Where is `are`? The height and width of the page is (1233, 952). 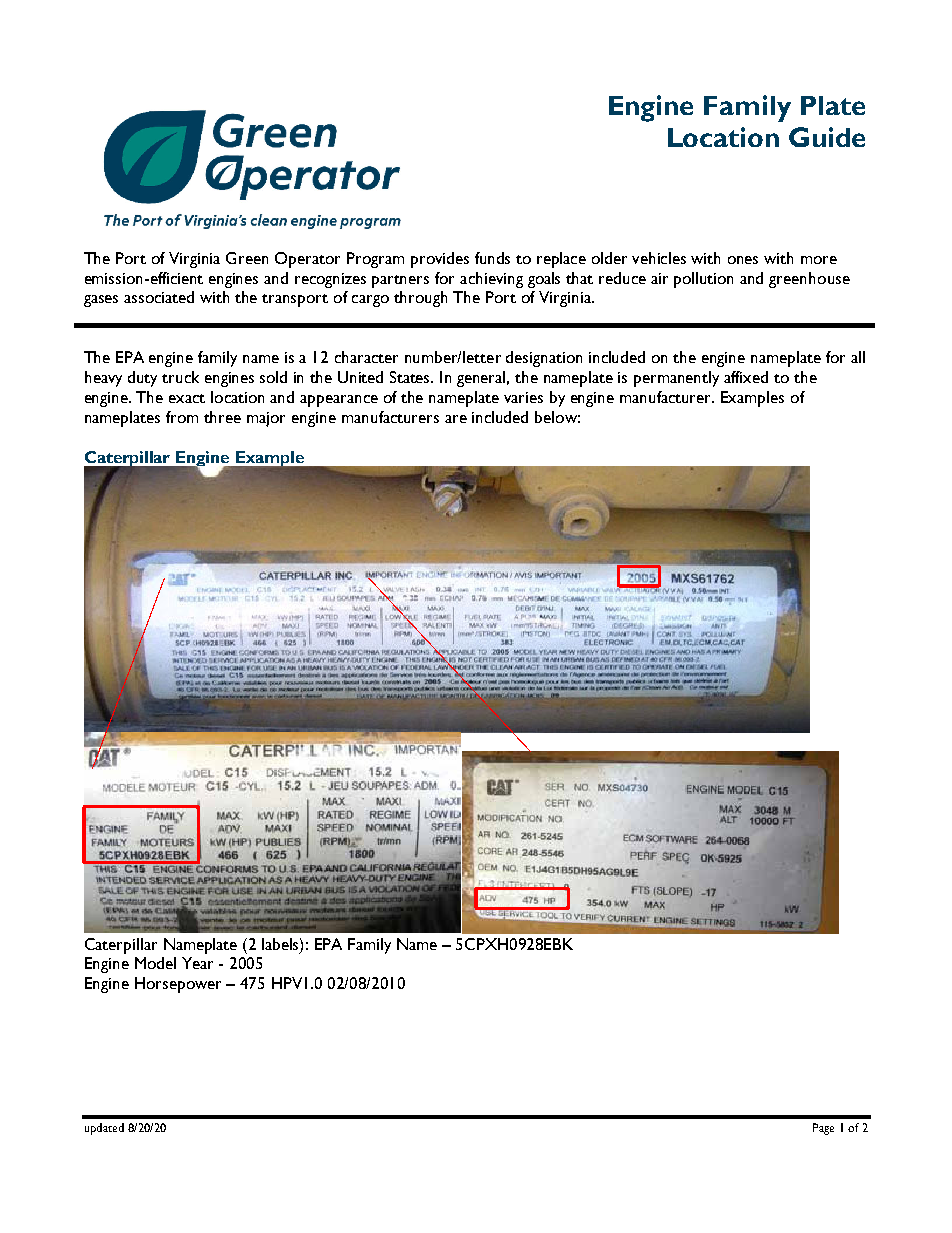 are is located at coordinates (456, 419).
